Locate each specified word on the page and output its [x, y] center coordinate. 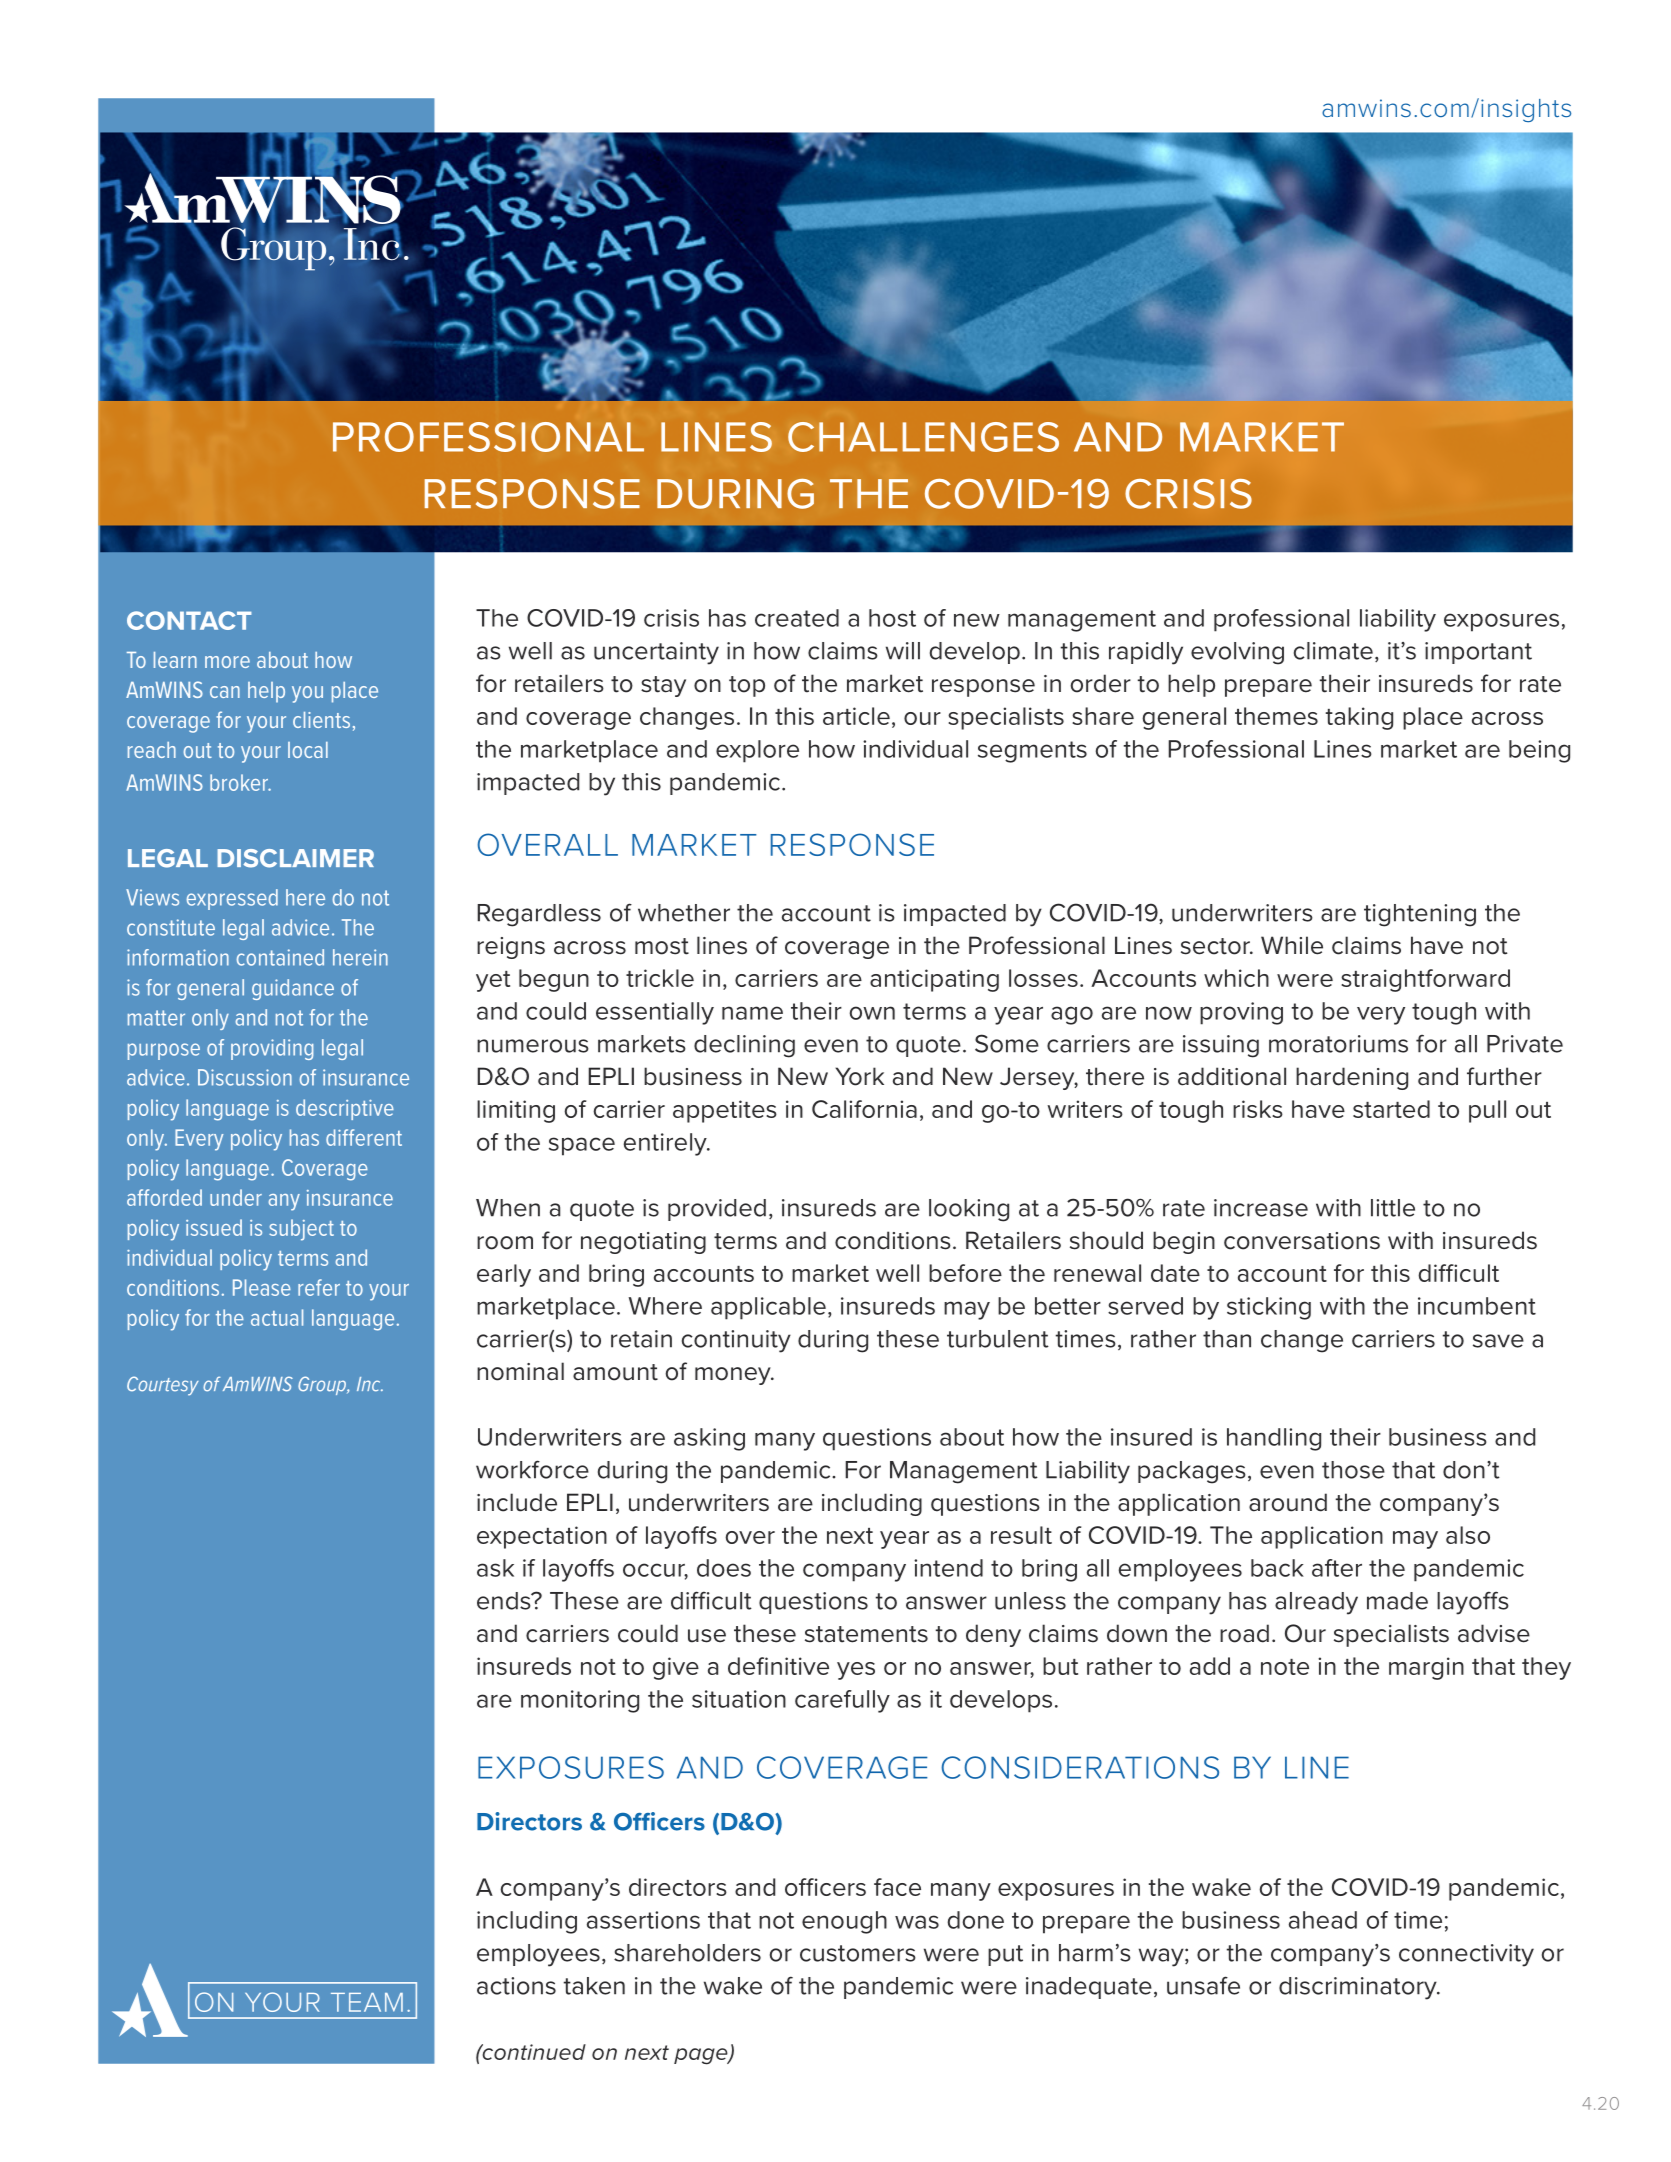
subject [301, 1230]
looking [969, 1210]
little [1393, 1208]
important [1478, 653]
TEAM [367, 2002]
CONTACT [189, 620]
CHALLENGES [923, 437]
